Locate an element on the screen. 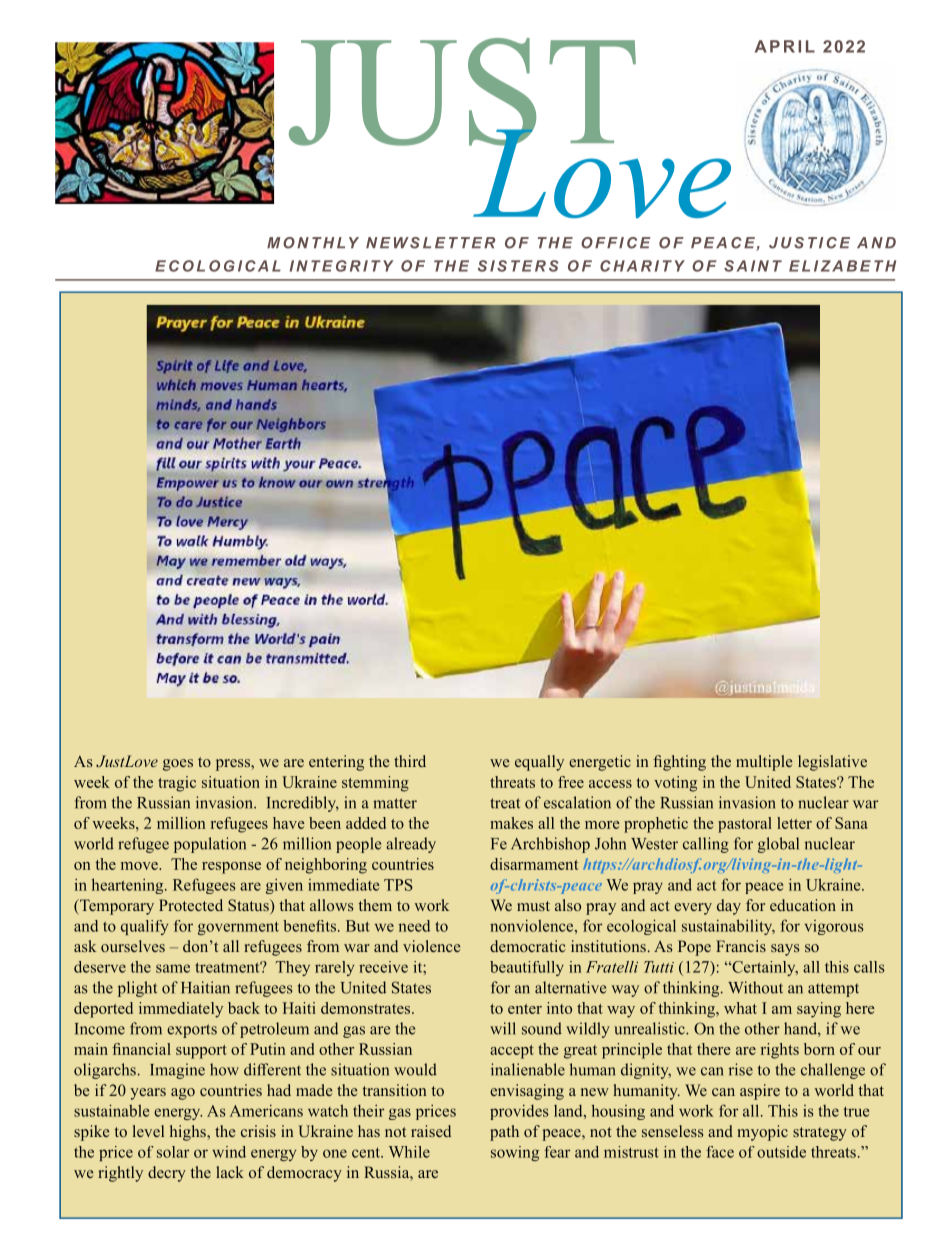 The width and height of the screenshot is (952, 1233). move is located at coordinates (140, 866).
